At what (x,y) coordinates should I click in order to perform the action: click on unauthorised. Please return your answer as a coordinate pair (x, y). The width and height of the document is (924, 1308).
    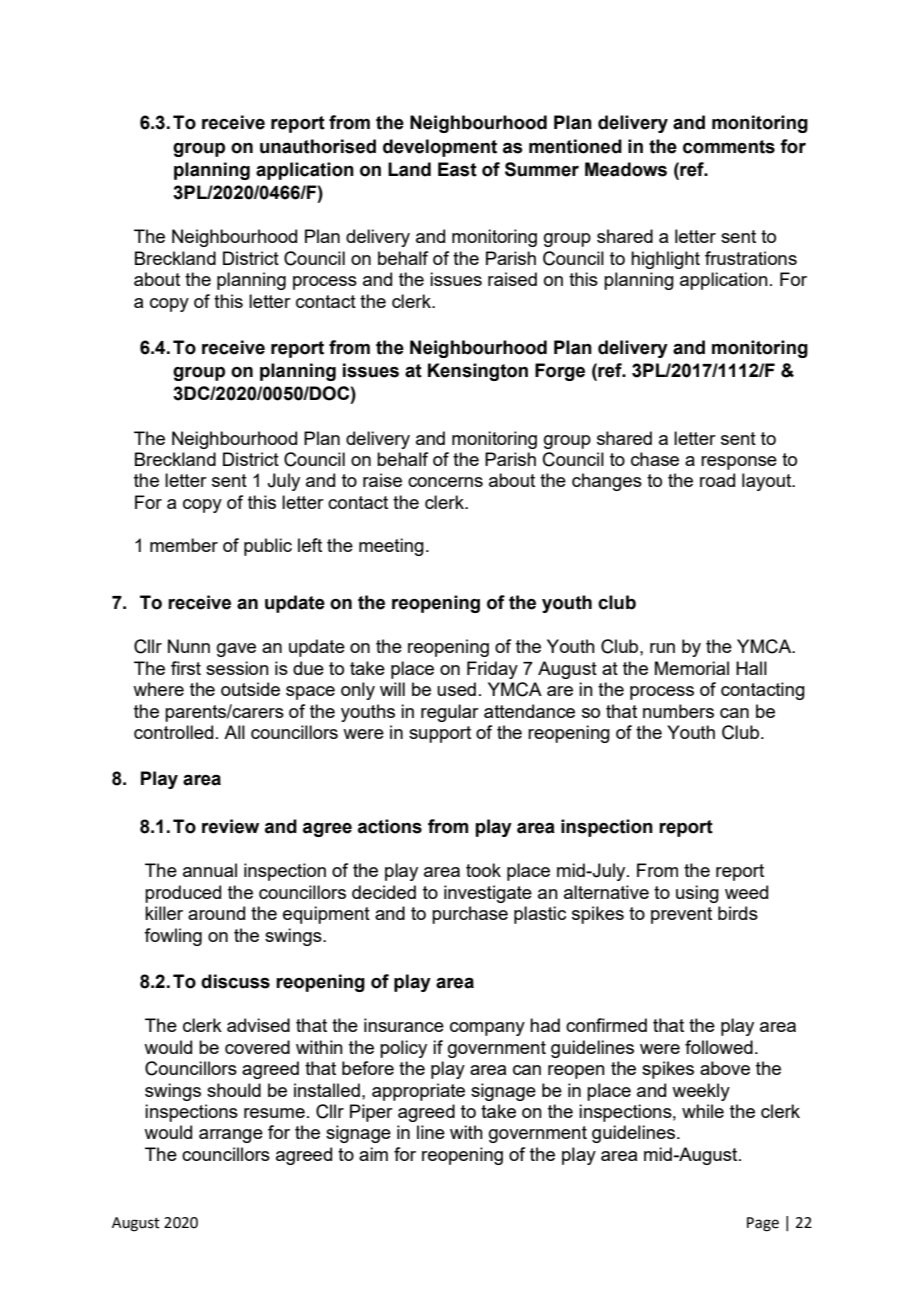
    Looking at the image, I should click on (318, 146).
